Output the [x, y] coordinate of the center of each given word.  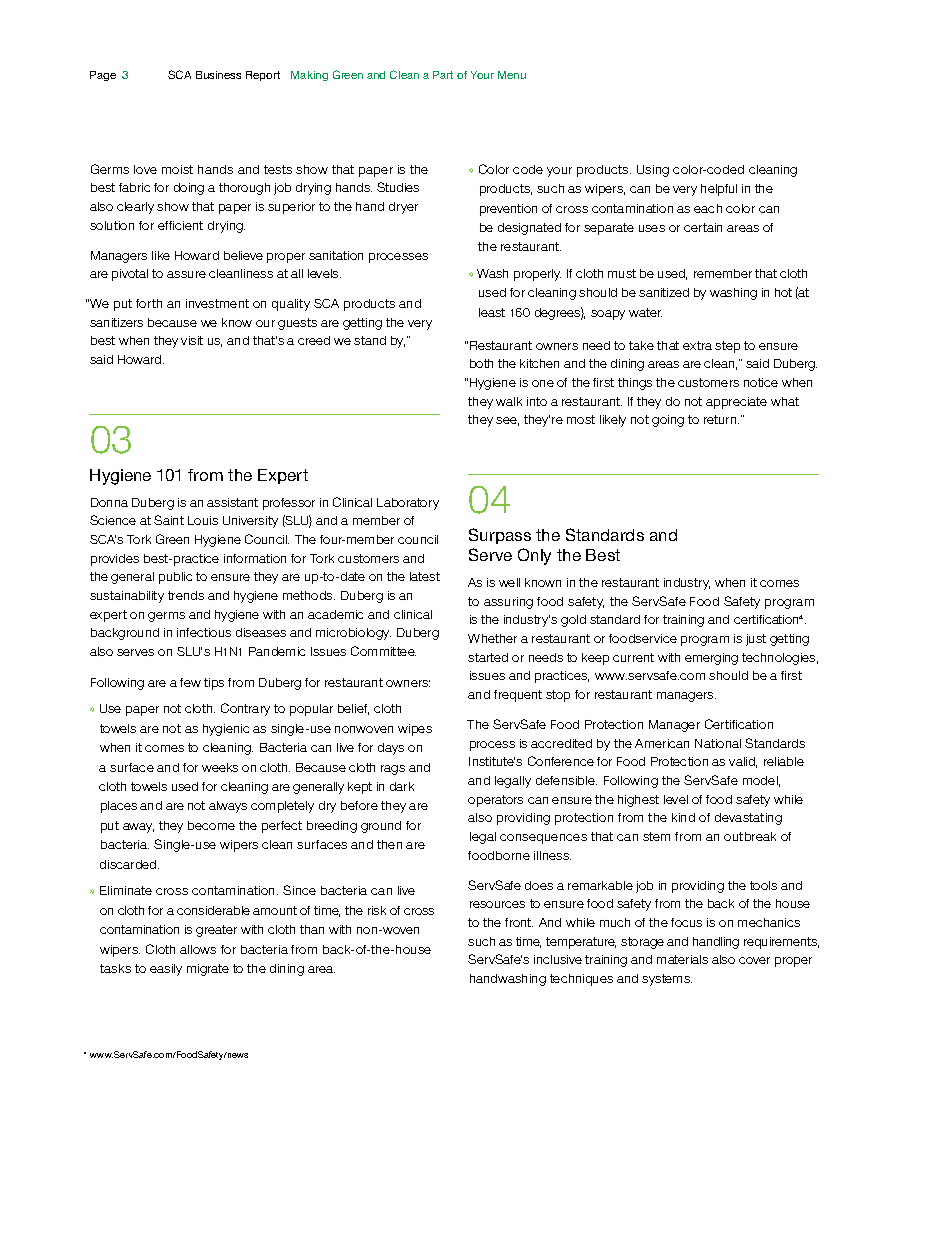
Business [218, 75]
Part [443, 75]
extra [697, 345]
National [718, 743]
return [721, 419]
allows [198, 949]
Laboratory [408, 504]
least [492, 312]
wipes [415, 730]
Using [653, 171]
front [519, 922]
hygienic [226, 730]
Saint [169, 520]
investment [217, 303]
